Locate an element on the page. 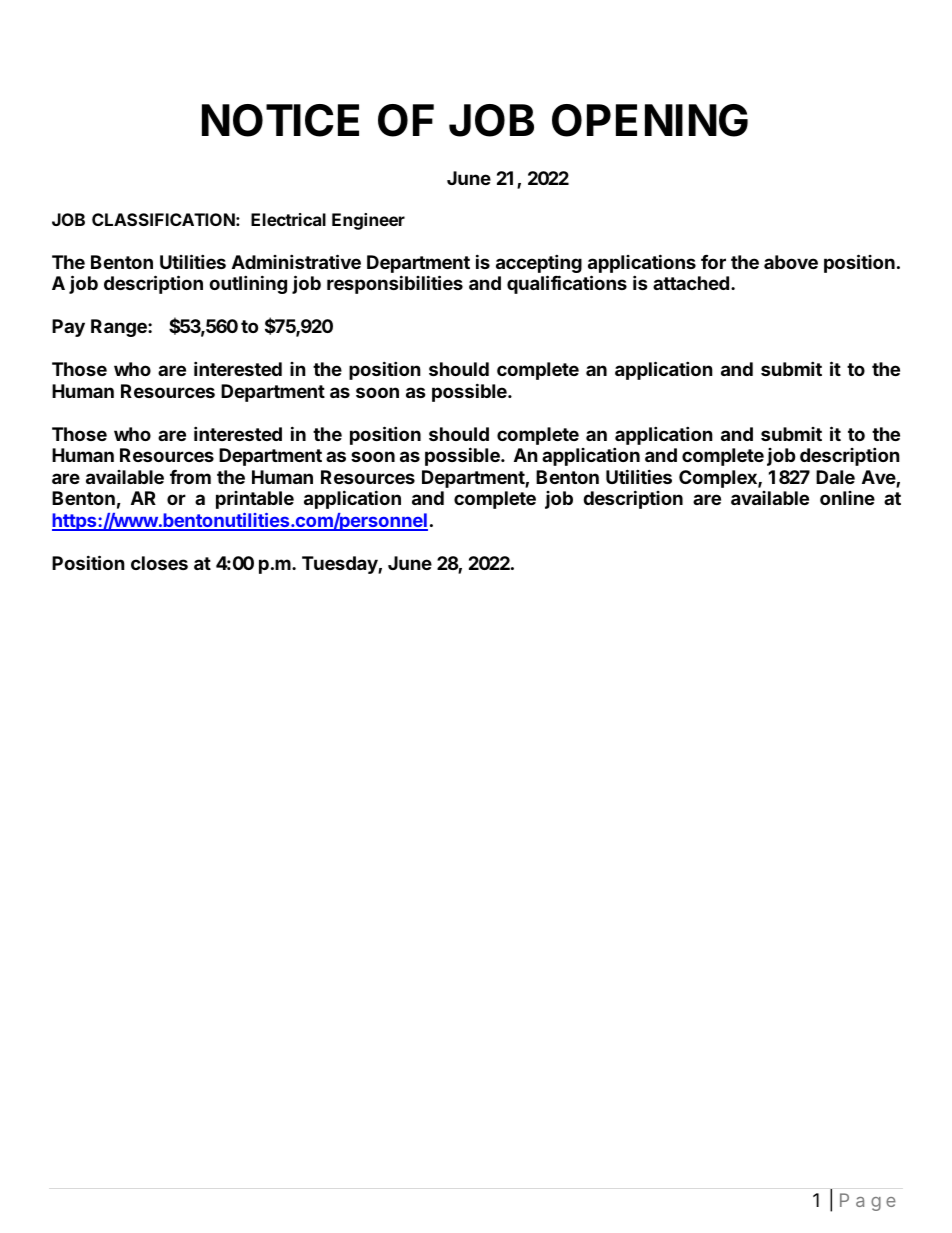 The height and width of the image is (1233, 952). OPENING is located at coordinates (650, 120).
